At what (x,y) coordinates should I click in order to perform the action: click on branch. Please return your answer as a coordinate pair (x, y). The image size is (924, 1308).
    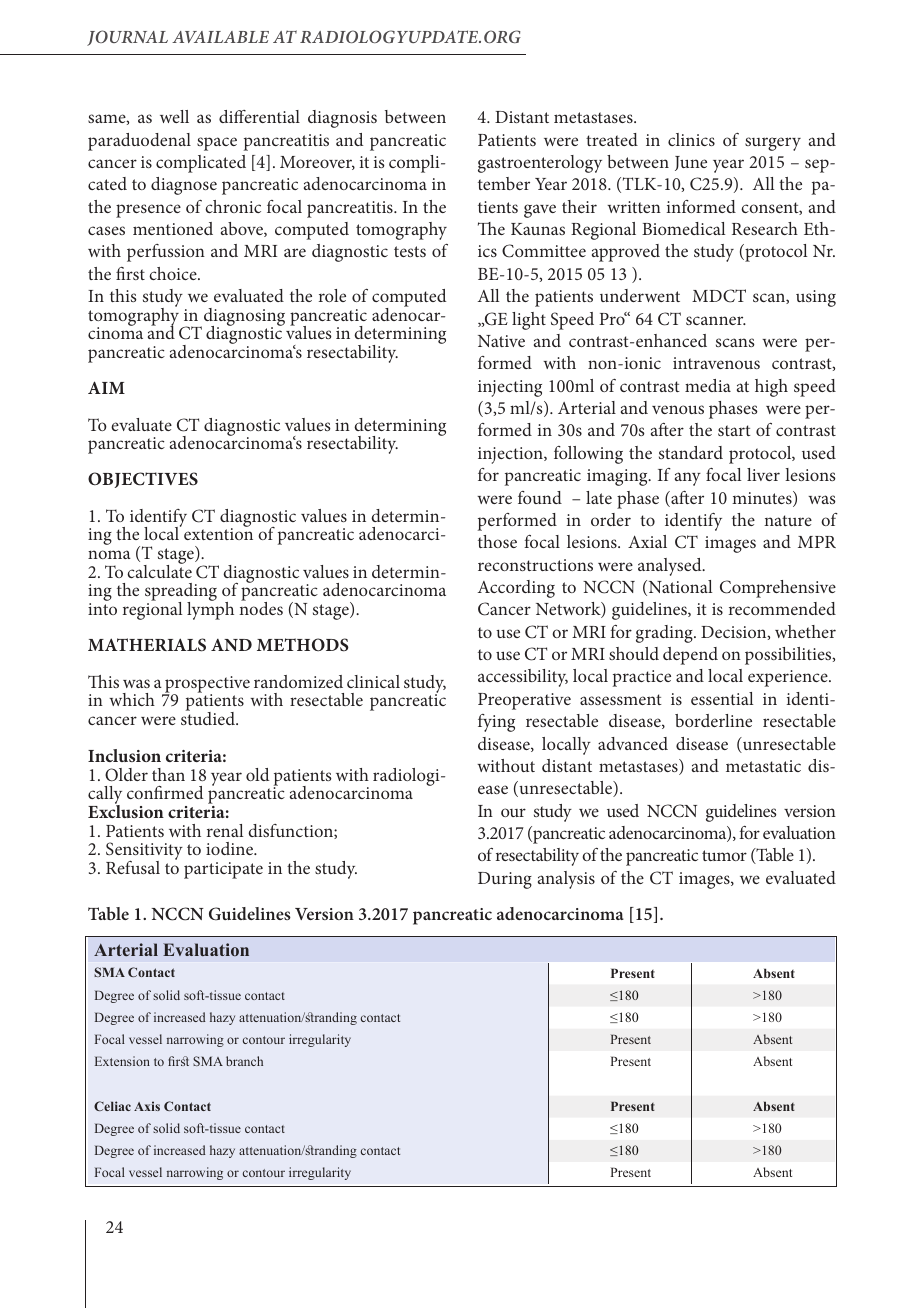
    Looking at the image, I should click on (244, 1061).
